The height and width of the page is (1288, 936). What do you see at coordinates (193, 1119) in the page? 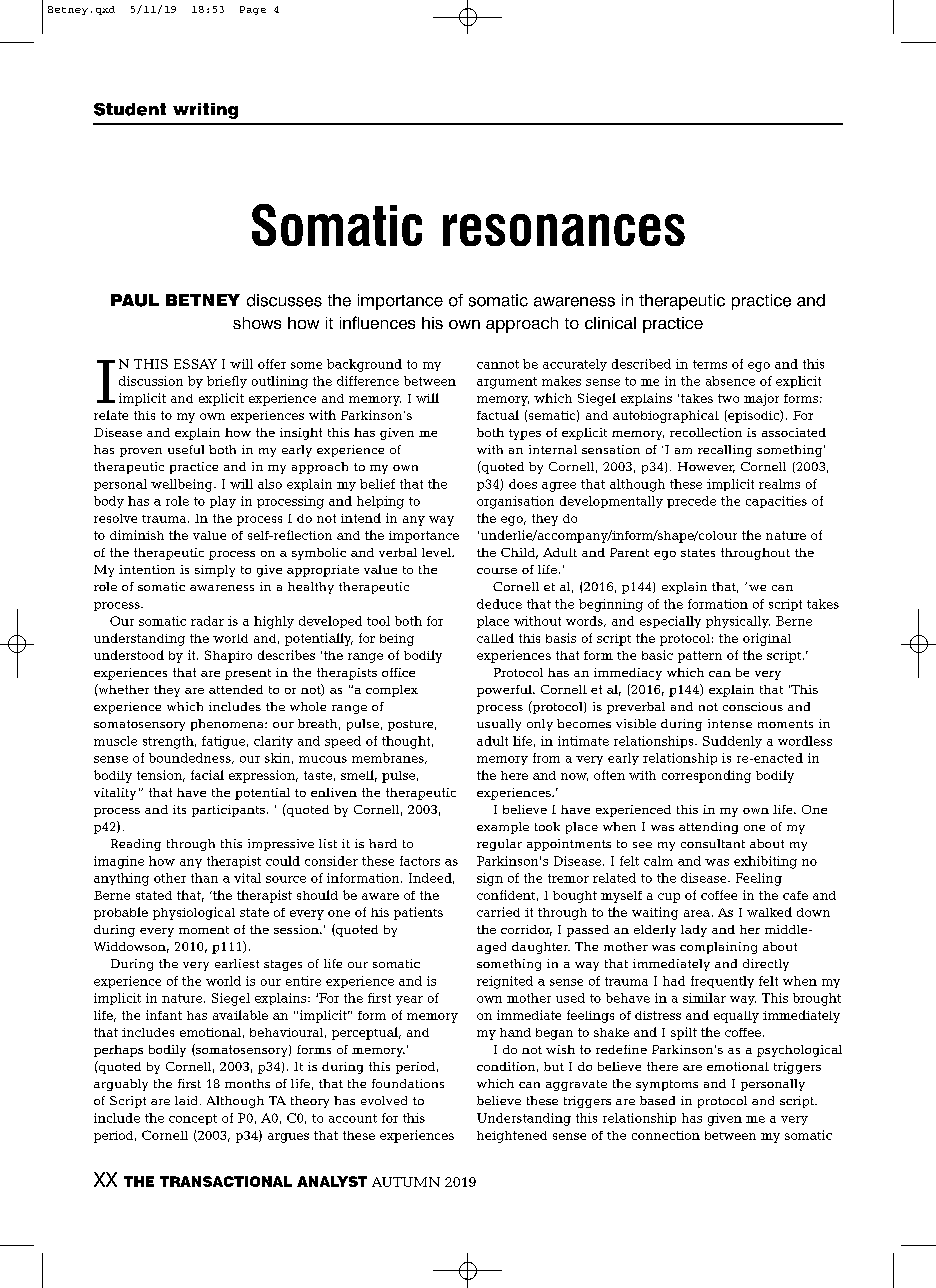
I see `concept` at bounding box center [193, 1119].
